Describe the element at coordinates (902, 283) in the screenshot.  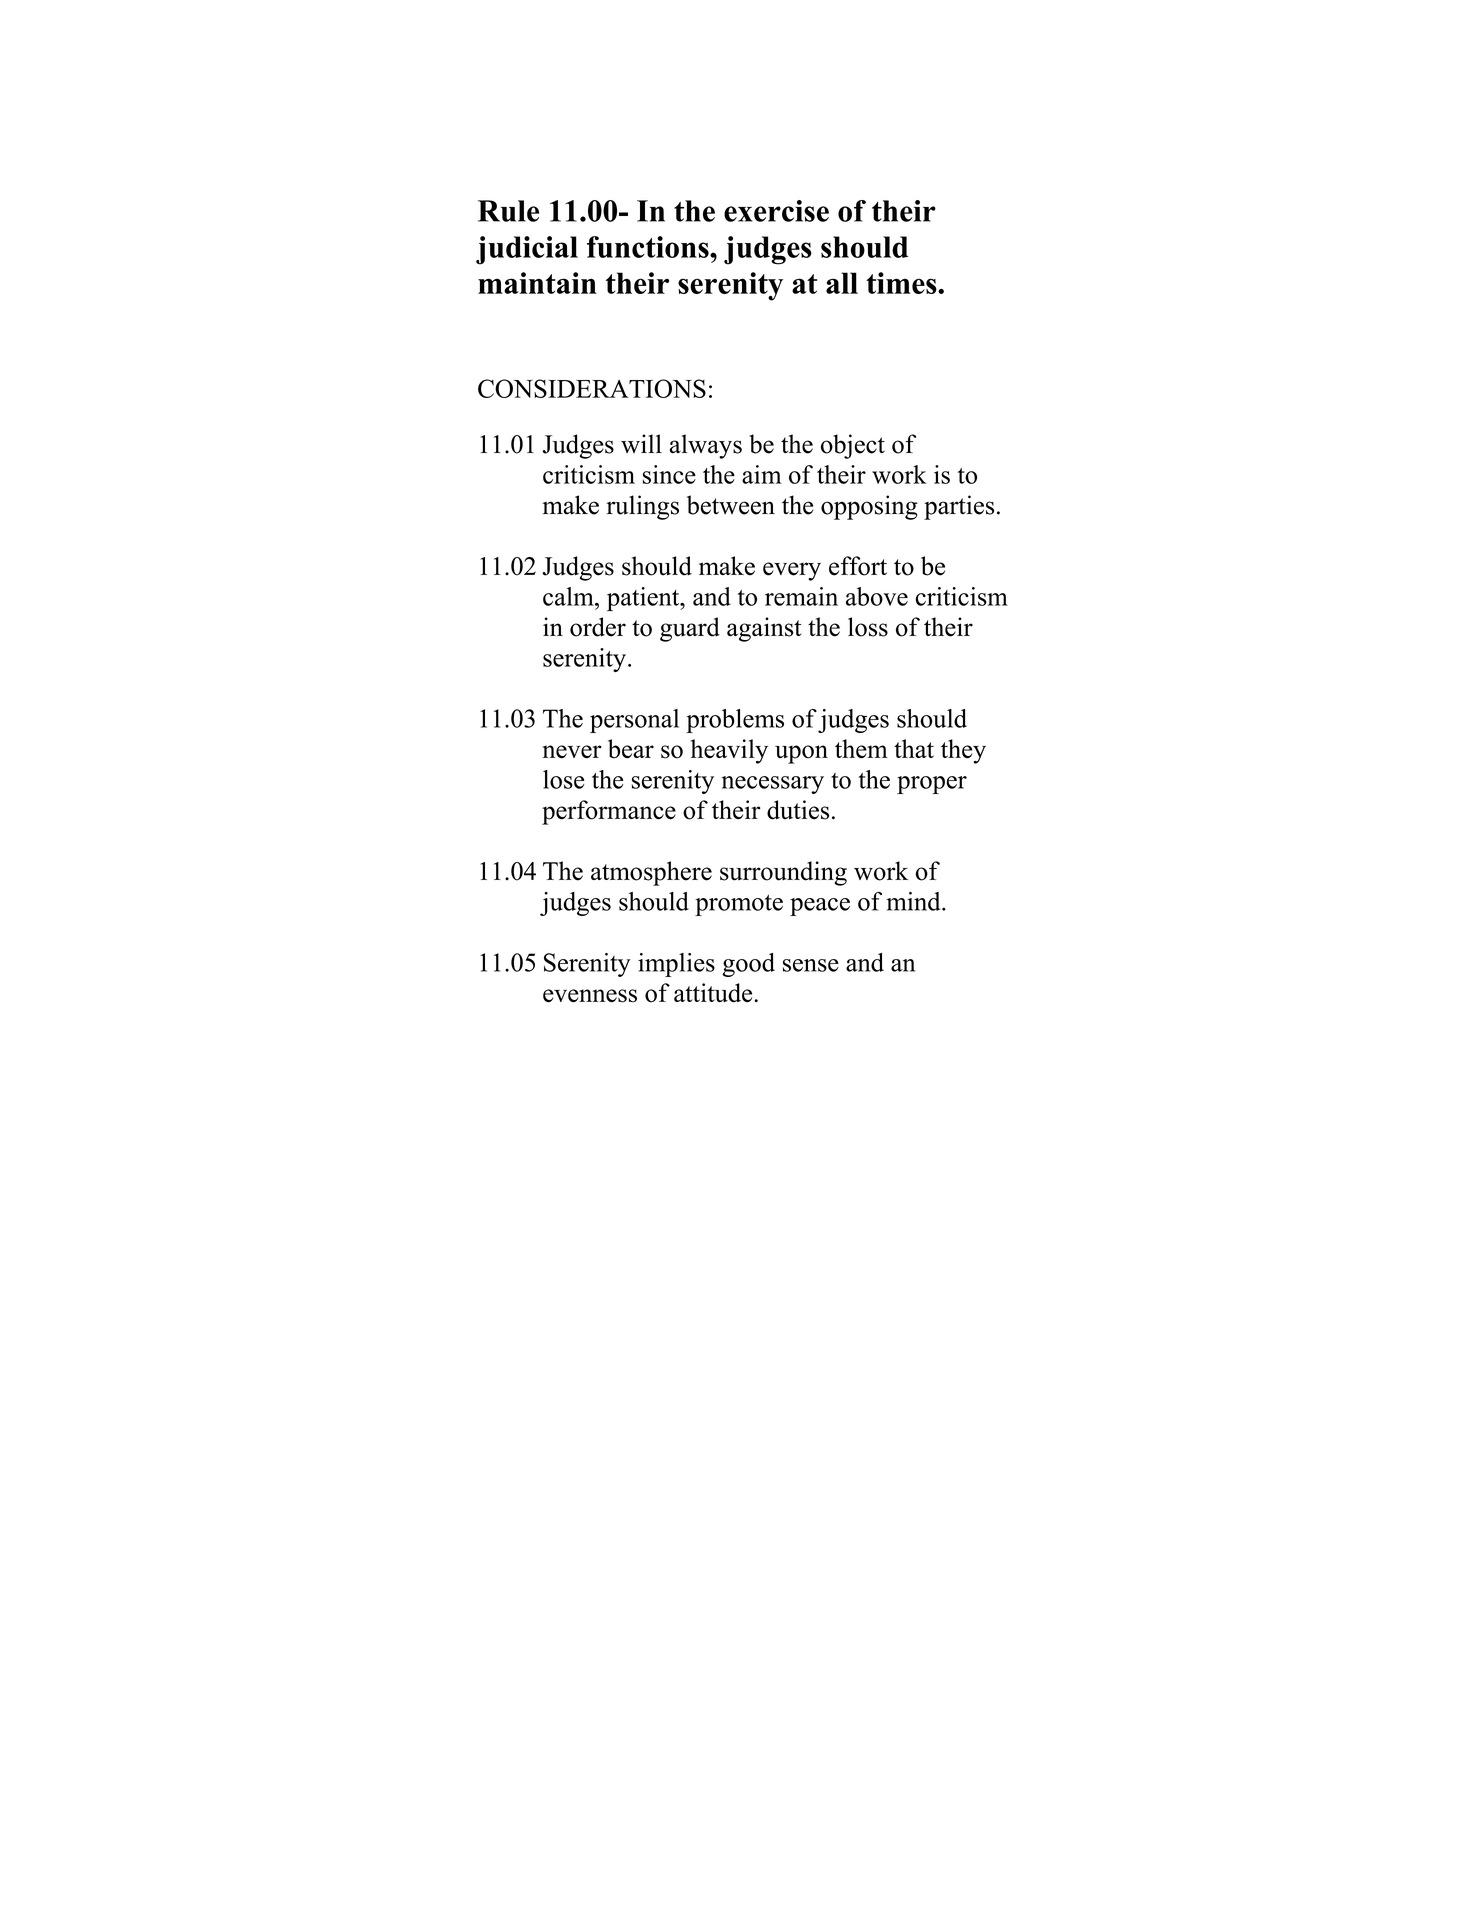
I see `times` at that location.
